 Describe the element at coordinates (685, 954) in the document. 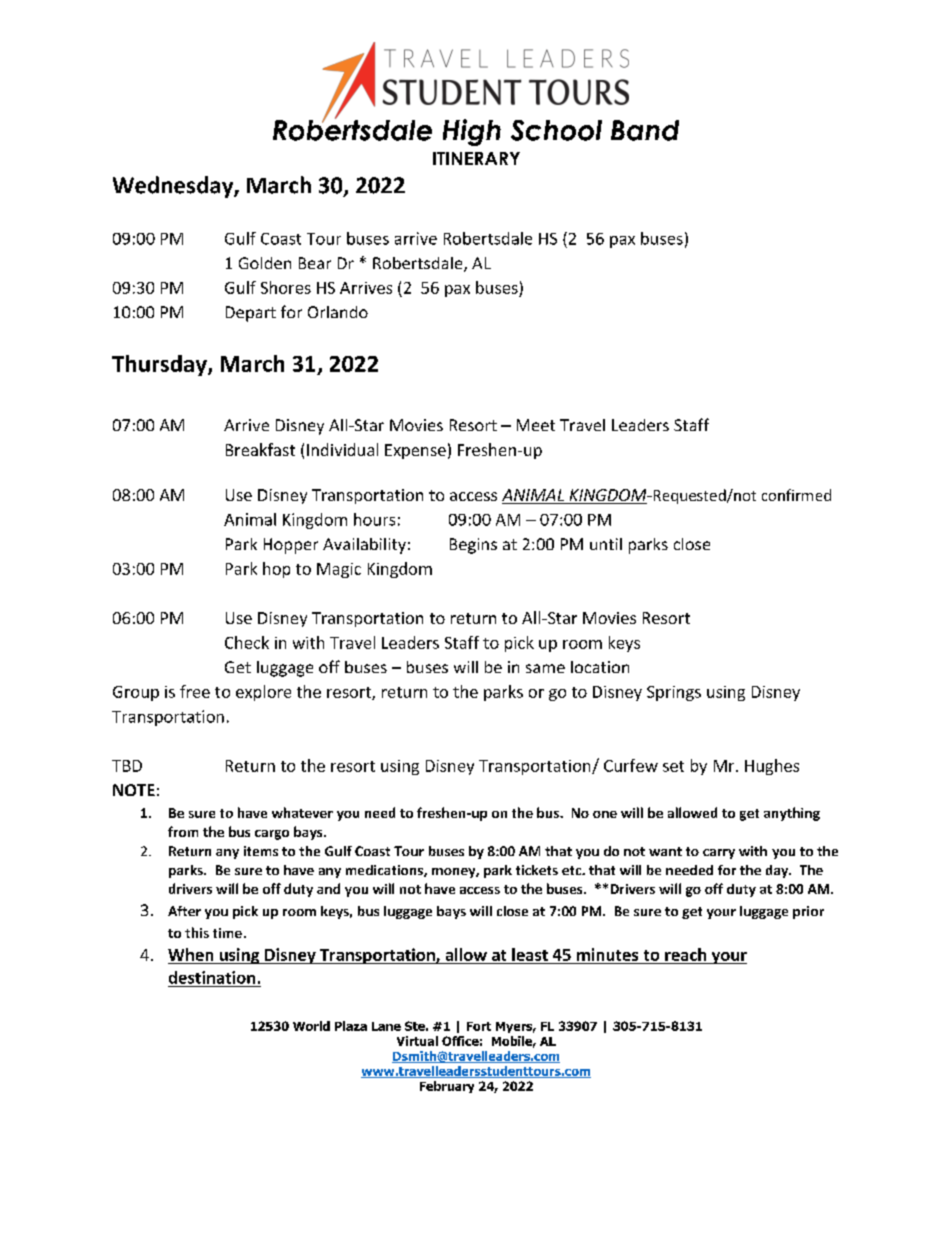

I see `reach` at that location.
